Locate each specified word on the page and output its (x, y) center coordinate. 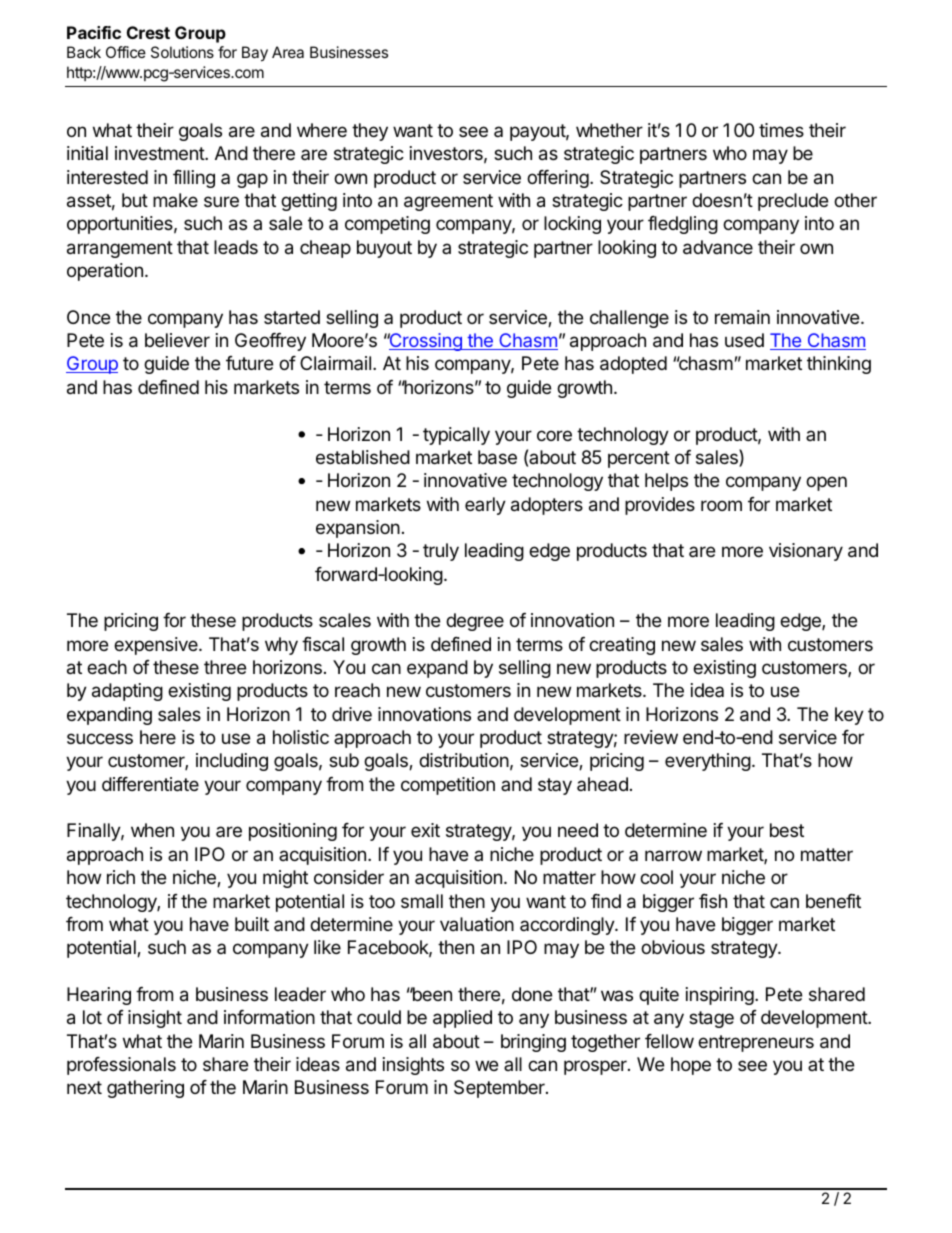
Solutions (182, 52)
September (500, 1089)
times (781, 130)
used (744, 340)
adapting (127, 692)
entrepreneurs (756, 1043)
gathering (145, 1089)
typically (456, 436)
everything (708, 762)
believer (177, 340)
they (370, 132)
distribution (464, 760)
